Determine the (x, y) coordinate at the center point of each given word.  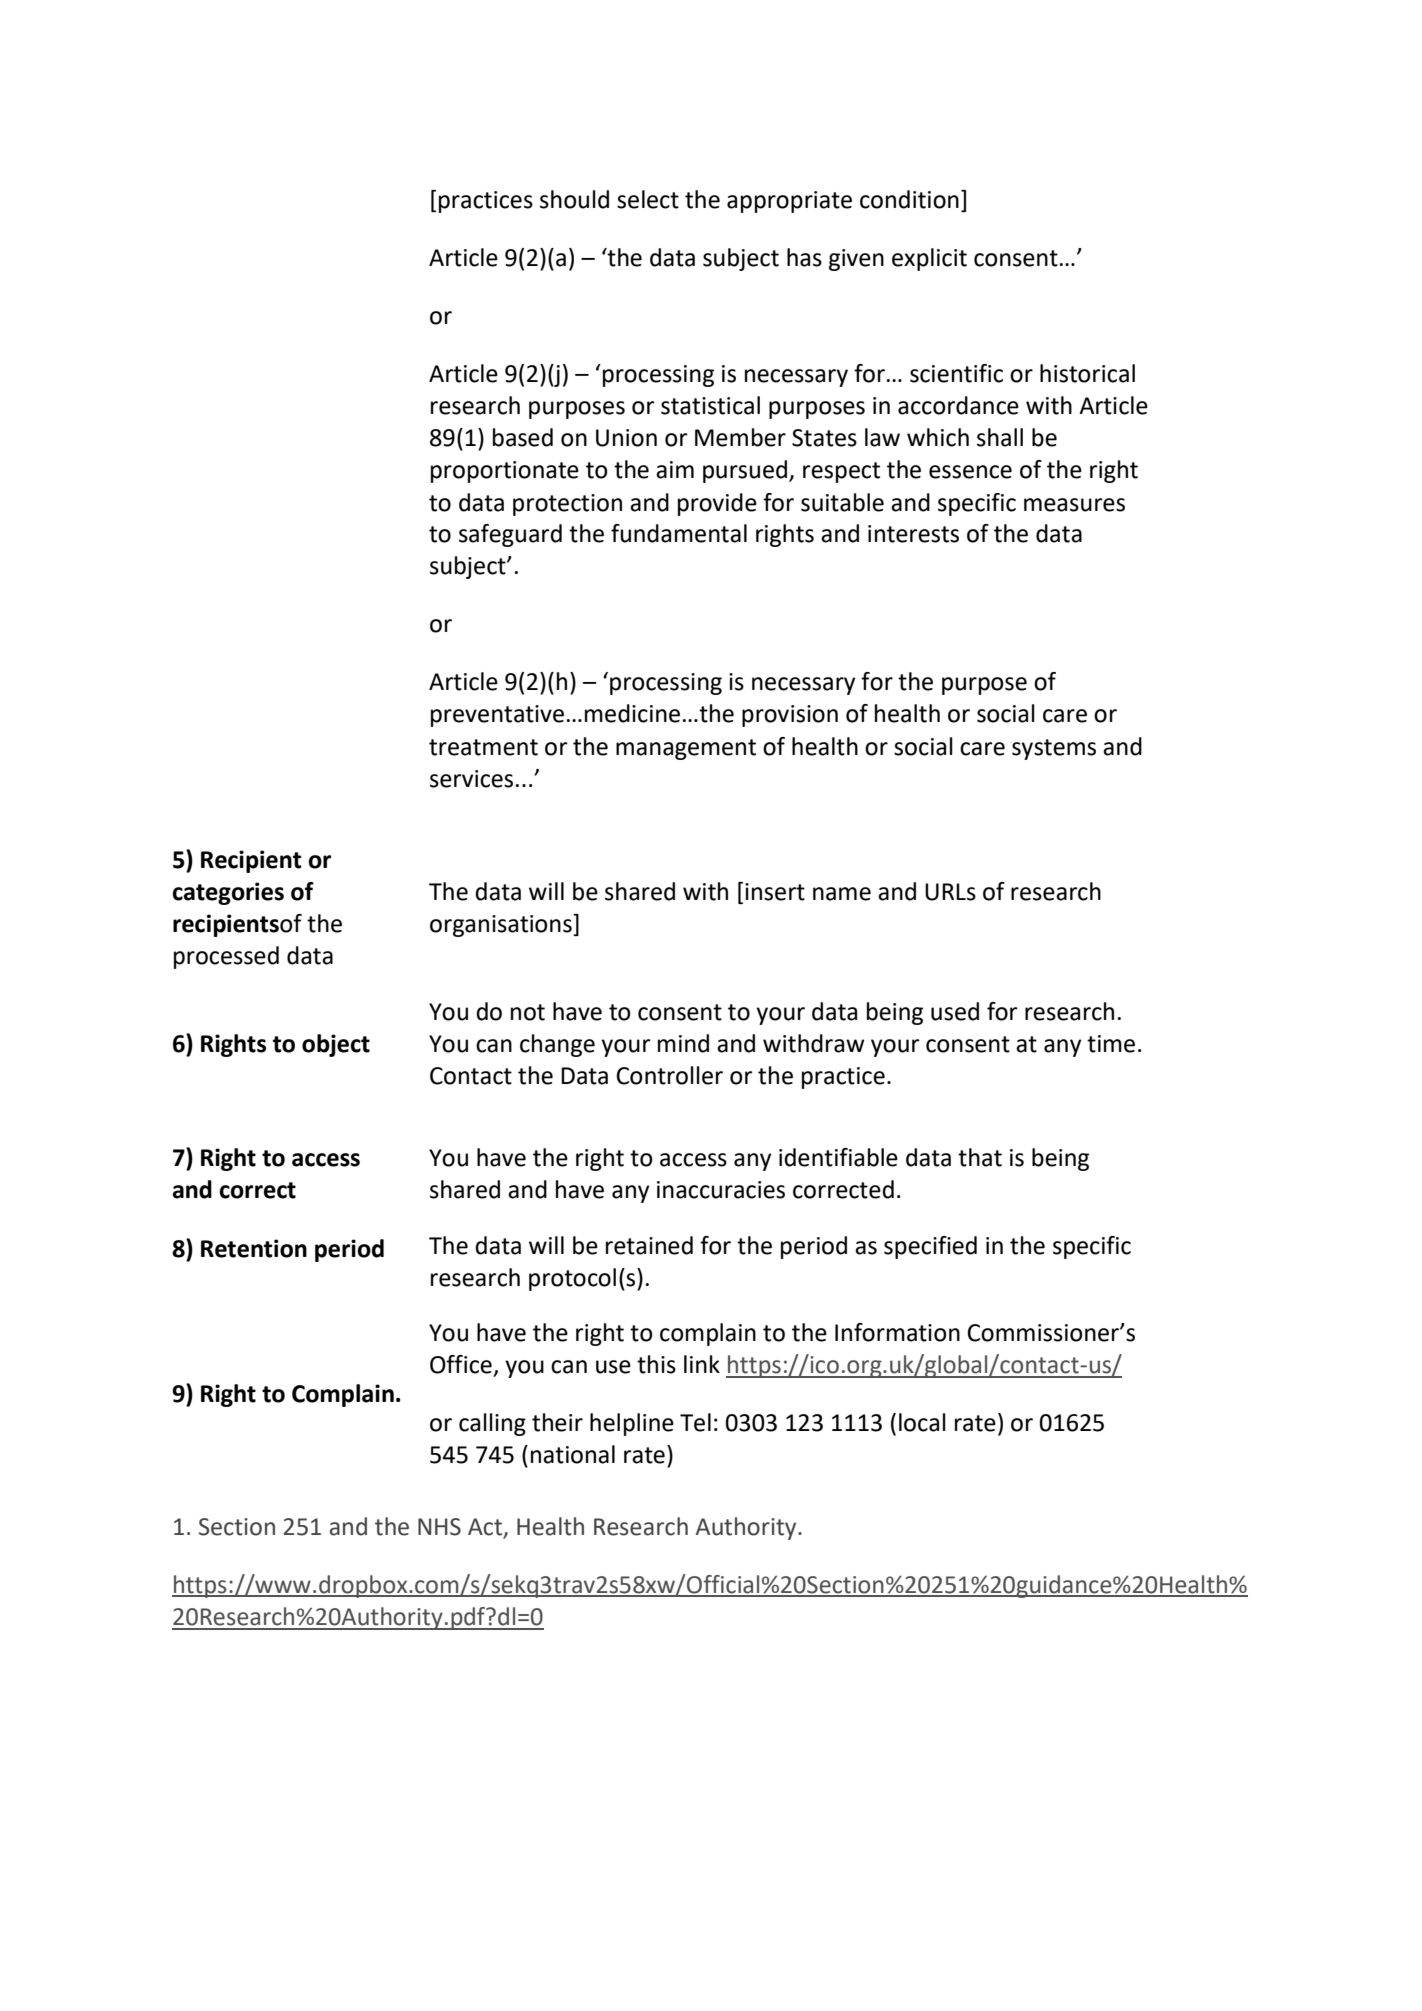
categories (228, 893)
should (574, 199)
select (648, 199)
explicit (929, 259)
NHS (439, 1527)
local (922, 1422)
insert (775, 892)
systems (1054, 749)
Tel (695, 1422)
